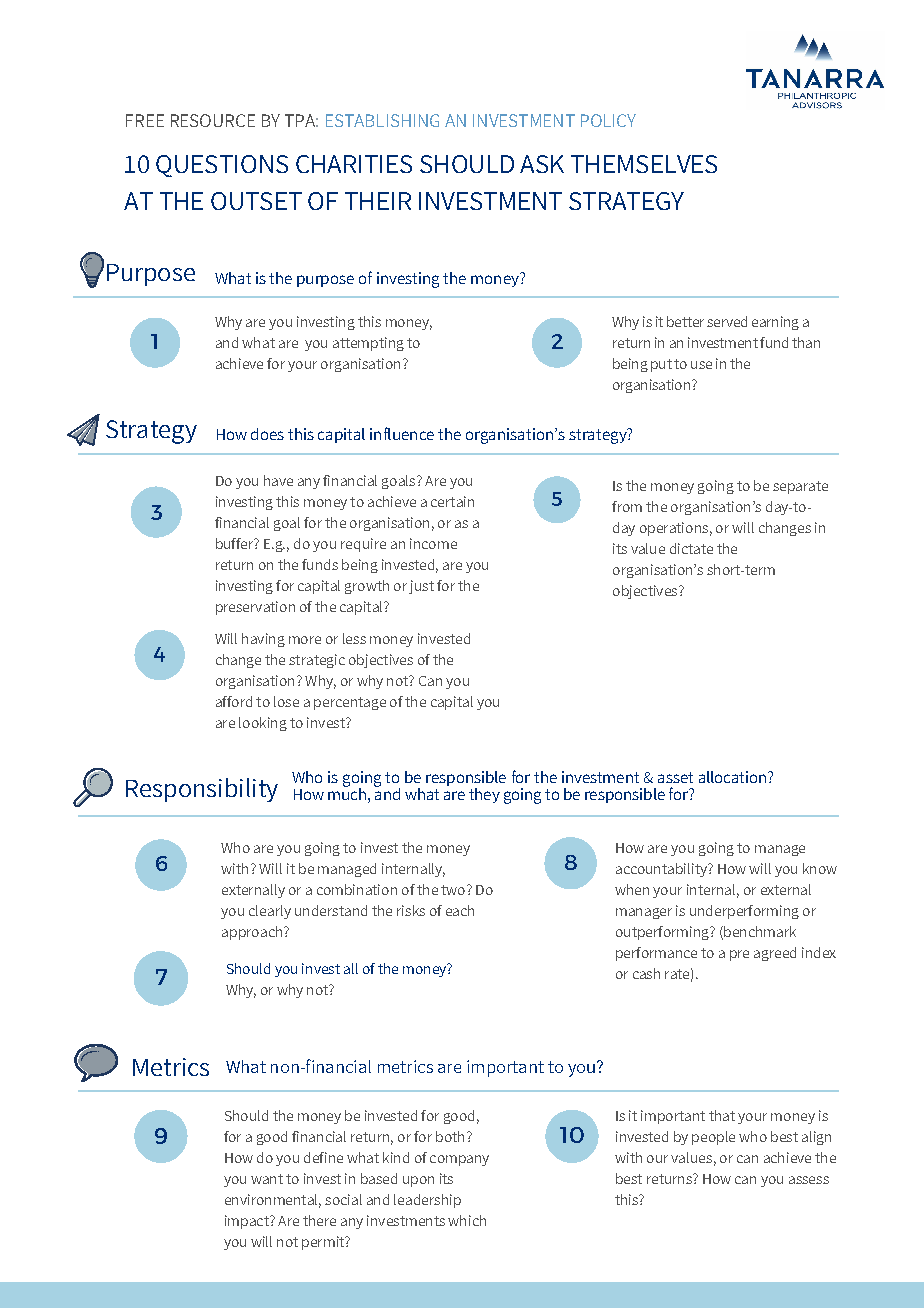 The width and height of the image is (924, 1308). I want to click on does, so click(267, 434).
